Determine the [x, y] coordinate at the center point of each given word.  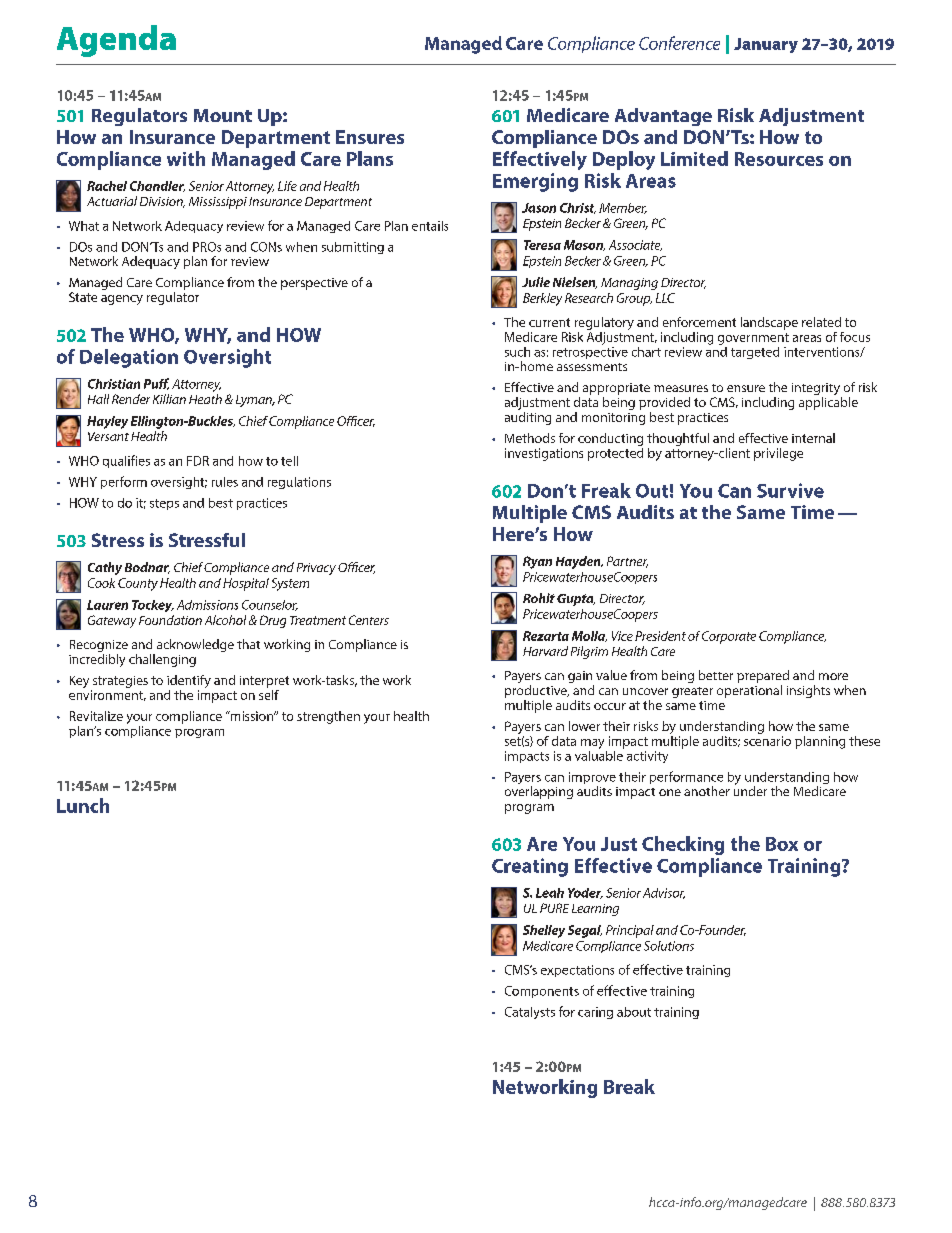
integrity [817, 390]
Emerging [535, 182]
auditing [528, 417]
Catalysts [530, 1013]
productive [537, 691]
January [766, 45]
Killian [169, 399]
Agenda [116, 41]
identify [189, 683]
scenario [767, 741]
